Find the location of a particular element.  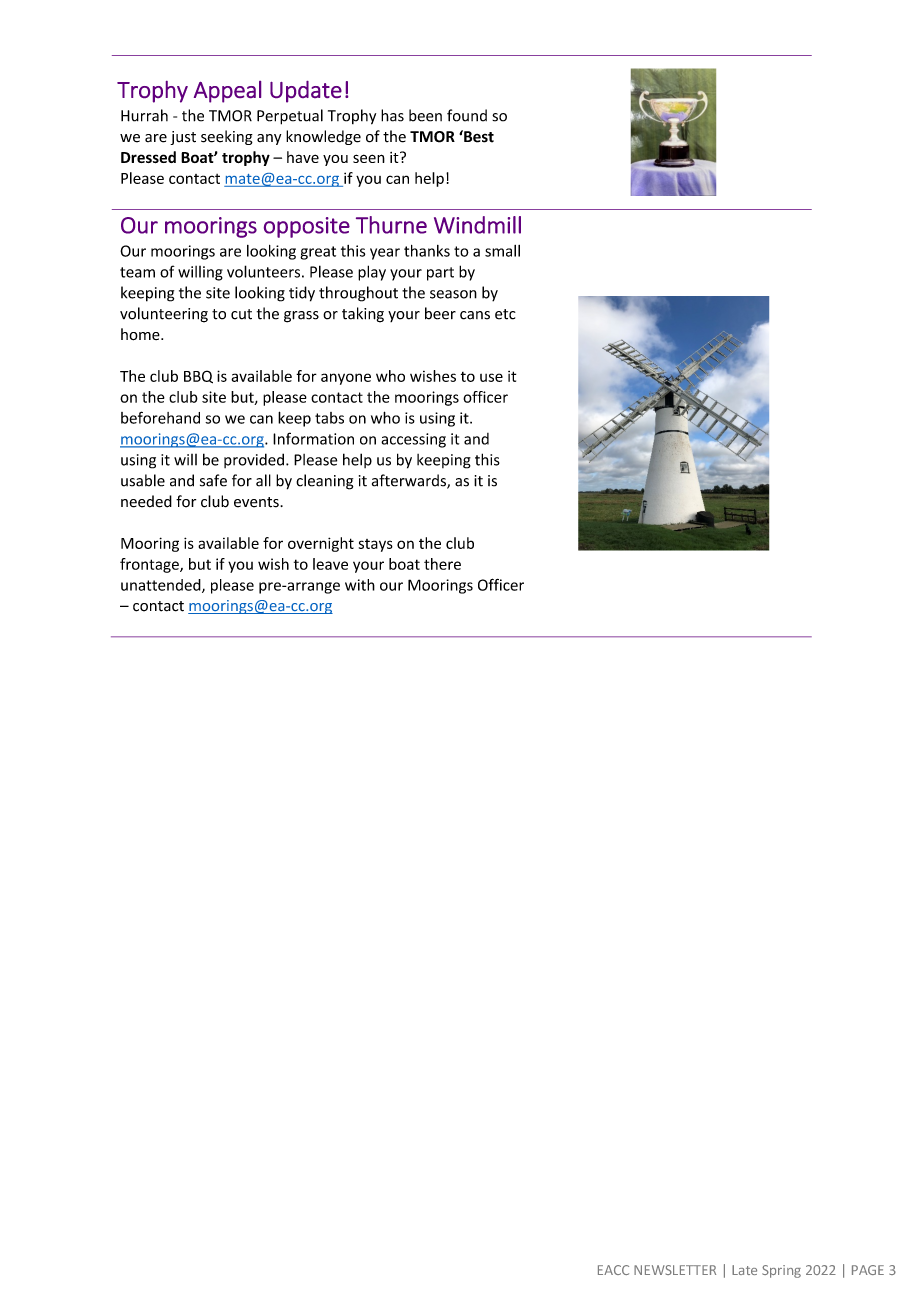

PAGE is located at coordinates (868, 1270).
